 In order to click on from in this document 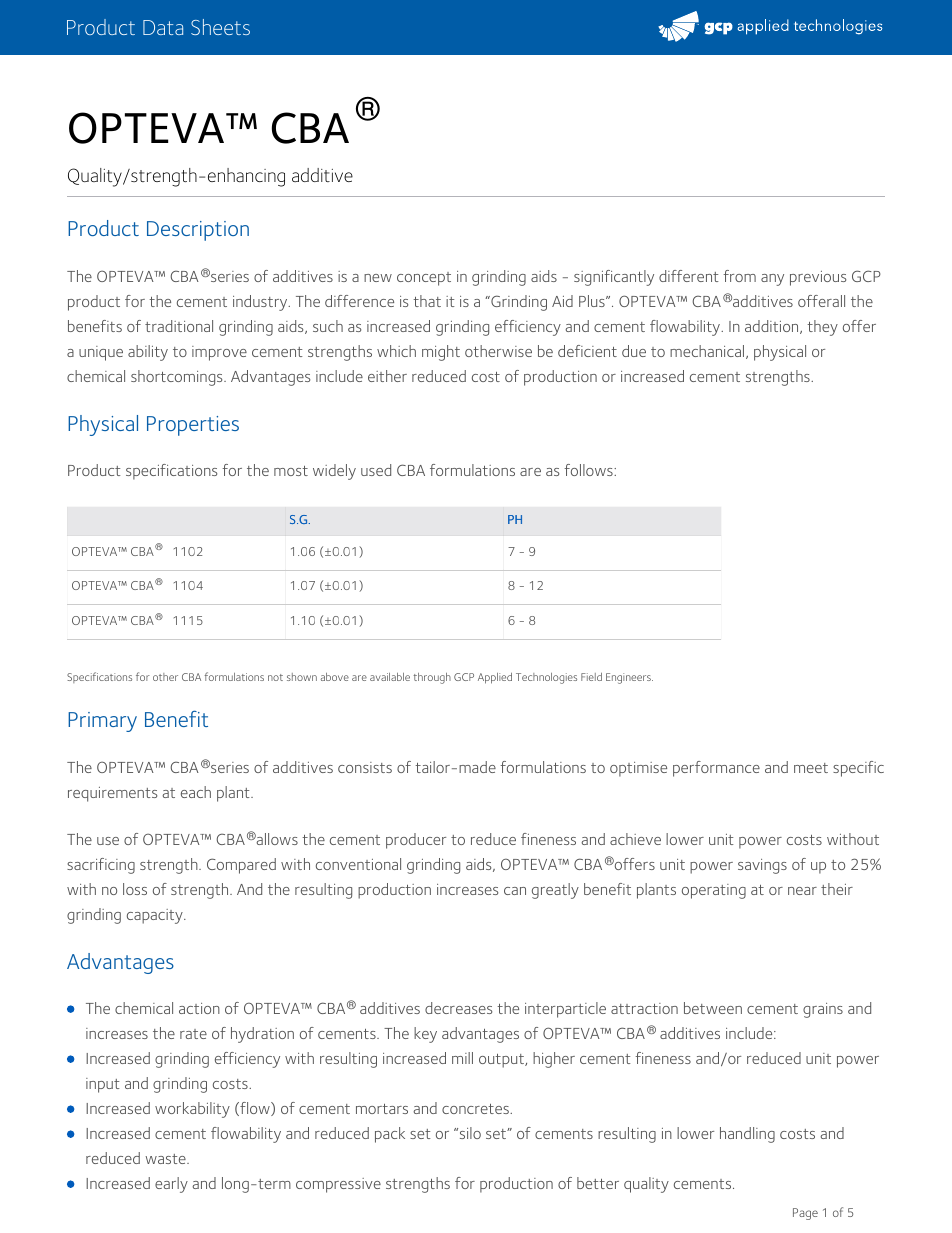, I will do `click(739, 276)`.
